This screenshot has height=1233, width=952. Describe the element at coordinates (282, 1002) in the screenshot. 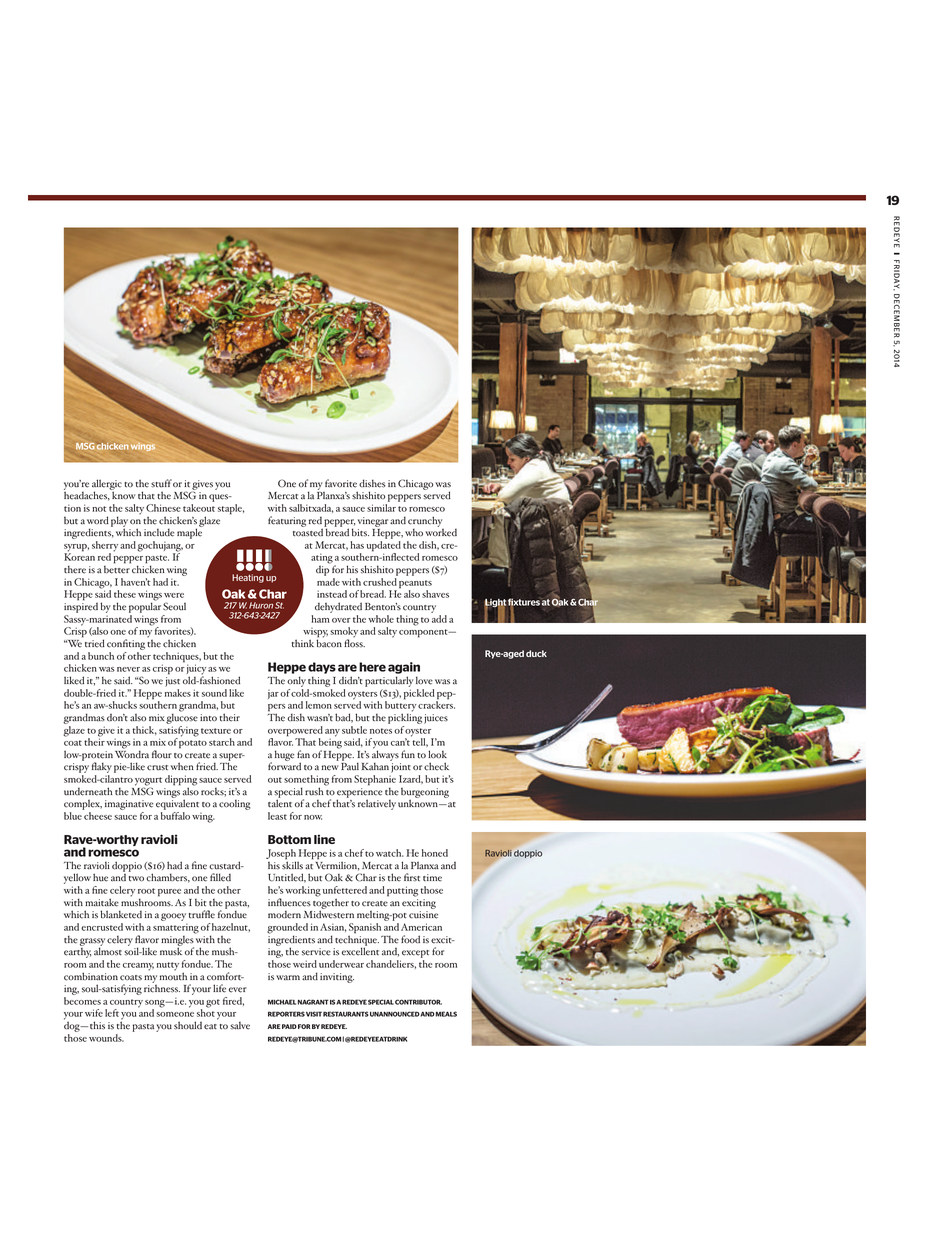

I see `MICHAEL` at that location.
